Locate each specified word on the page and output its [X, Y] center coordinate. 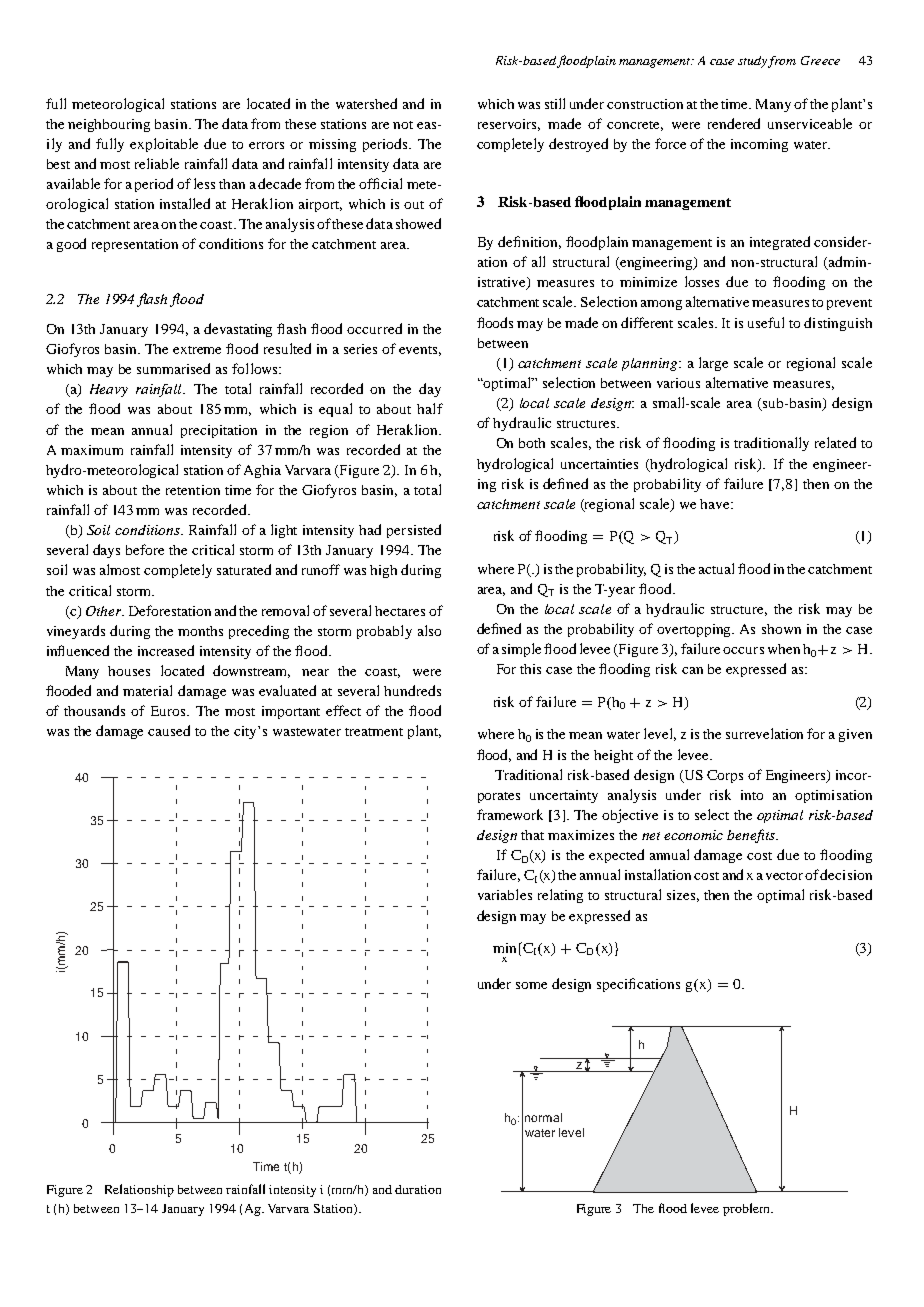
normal [543, 1117]
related [835, 442]
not [403, 125]
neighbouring [109, 125]
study [753, 62]
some [531, 985]
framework [510, 814]
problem [747, 1209]
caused [169, 730]
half [430, 408]
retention [193, 490]
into [752, 795]
